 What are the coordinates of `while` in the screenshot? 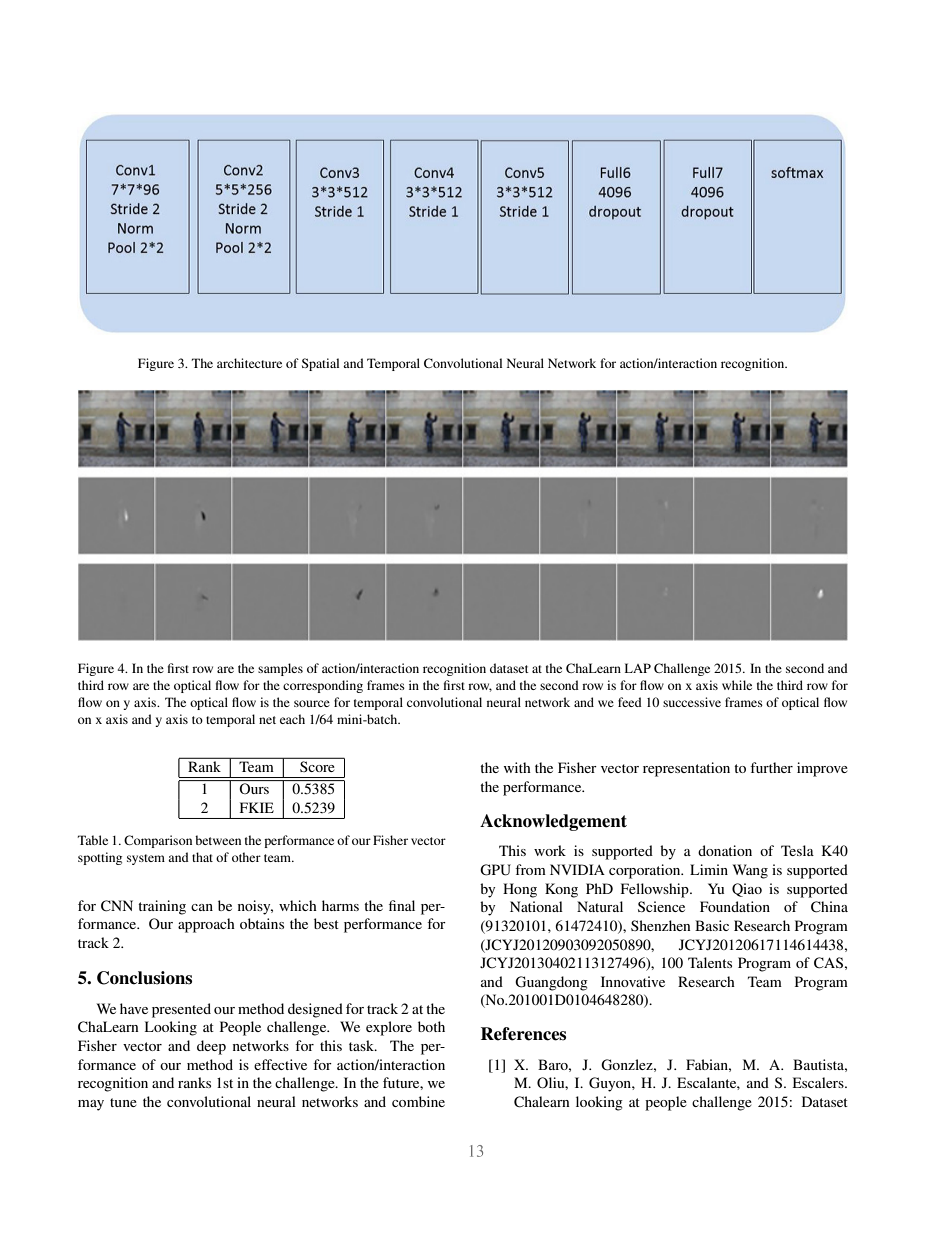 It's located at (737, 685).
